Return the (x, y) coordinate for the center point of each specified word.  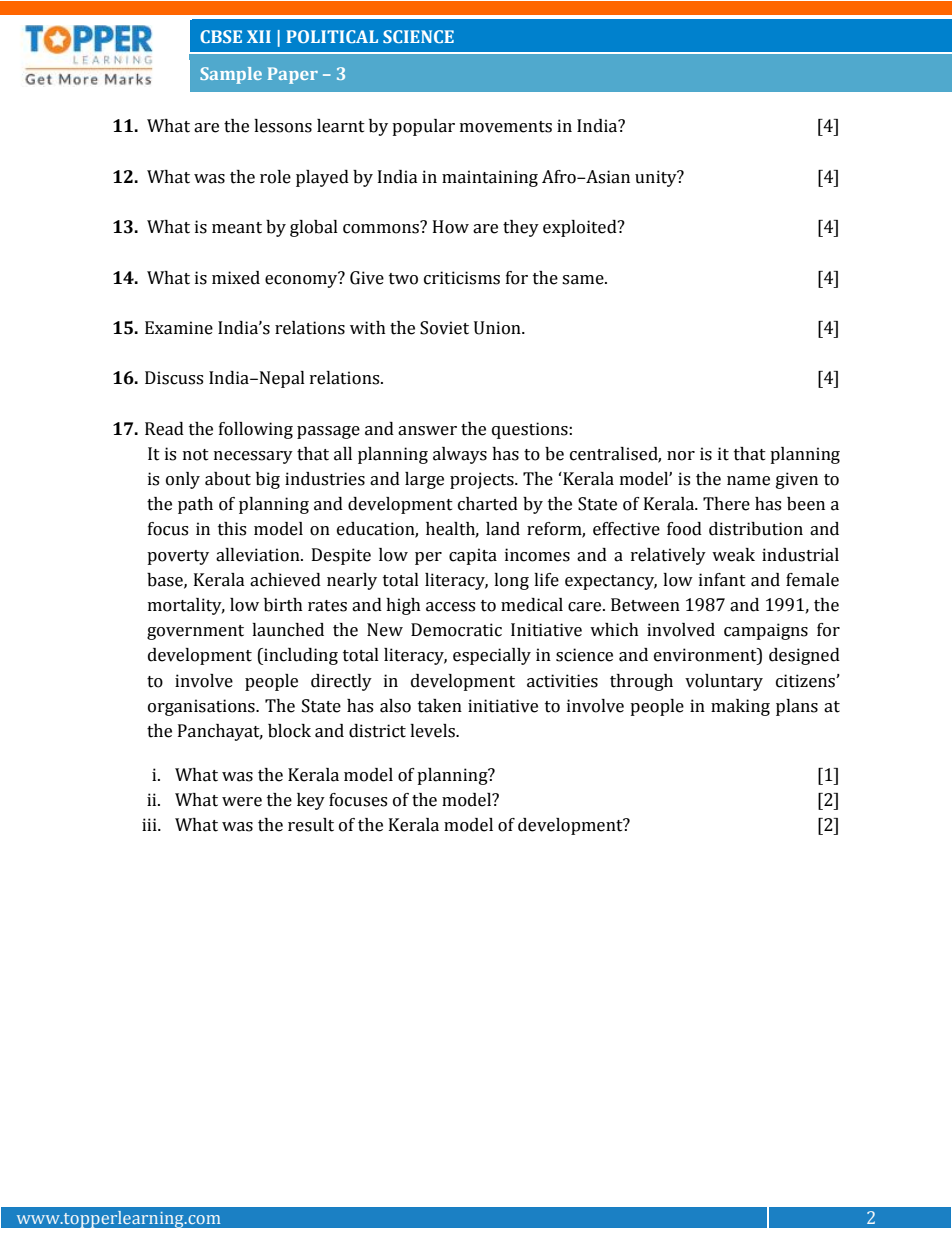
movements (506, 127)
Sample (231, 75)
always (460, 455)
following (256, 430)
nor (681, 456)
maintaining (490, 178)
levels (433, 731)
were (242, 802)
